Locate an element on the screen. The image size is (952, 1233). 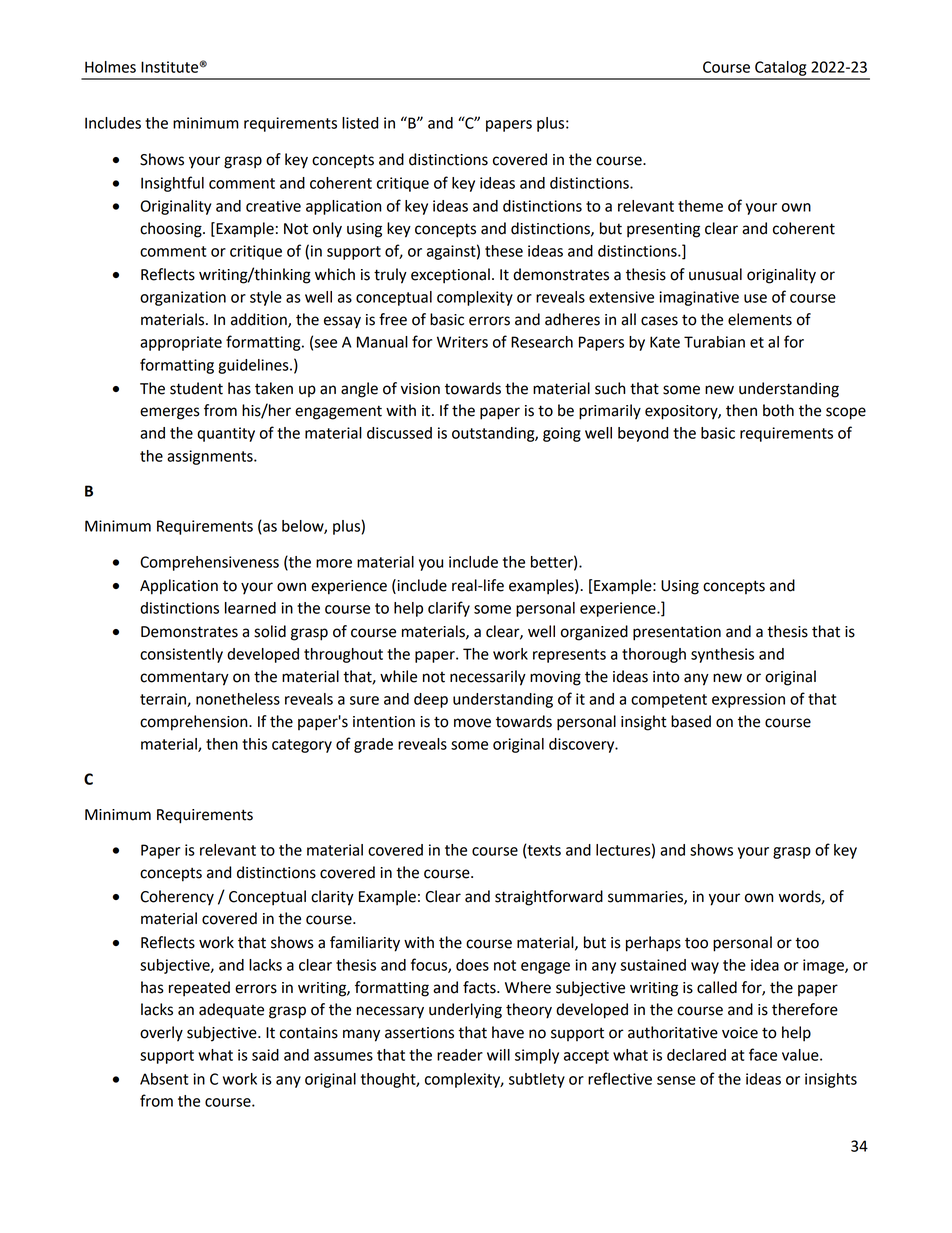
Holmes is located at coordinates (110, 67).
